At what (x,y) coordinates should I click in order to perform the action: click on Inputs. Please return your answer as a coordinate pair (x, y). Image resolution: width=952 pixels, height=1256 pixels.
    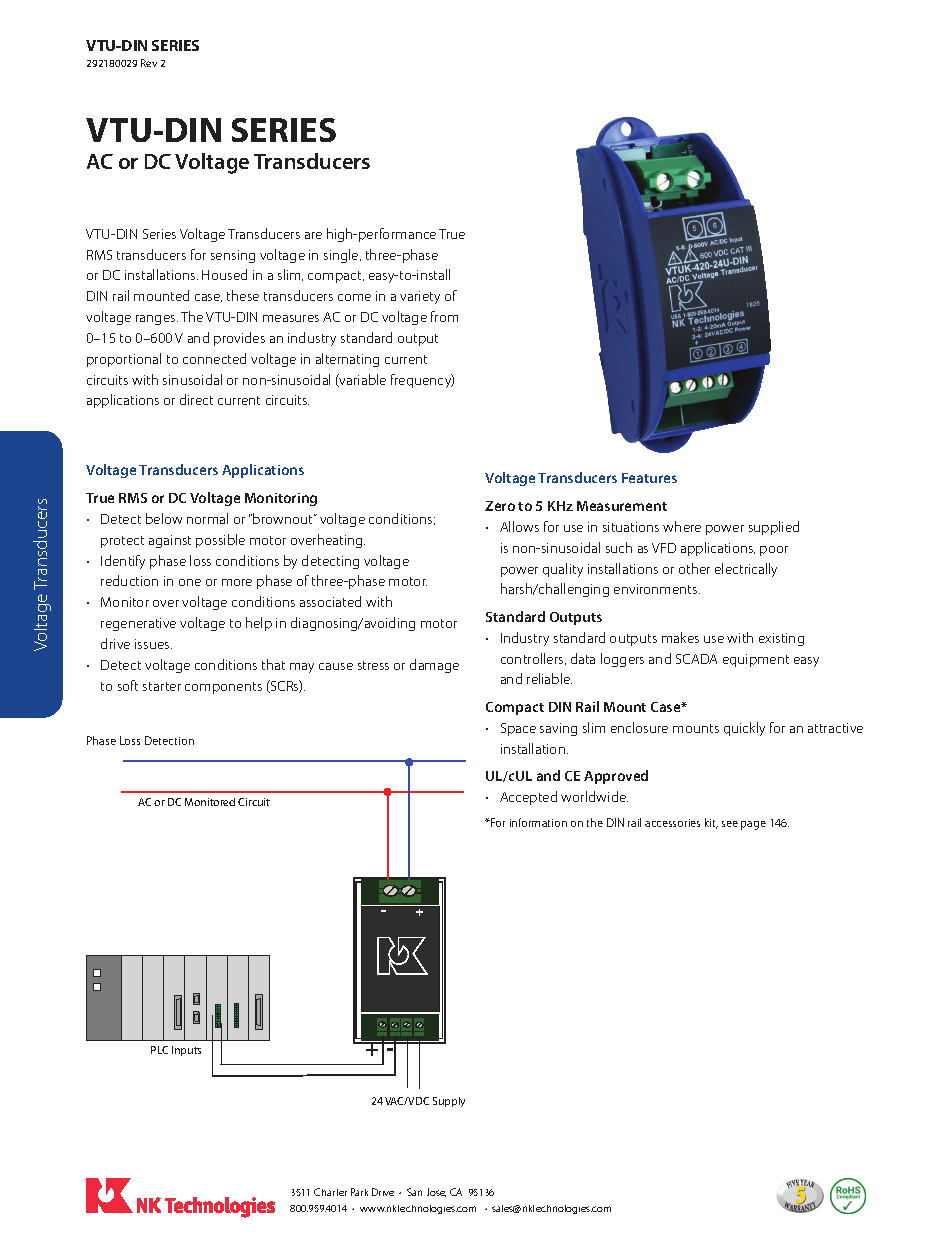
    Looking at the image, I should click on (186, 1051).
